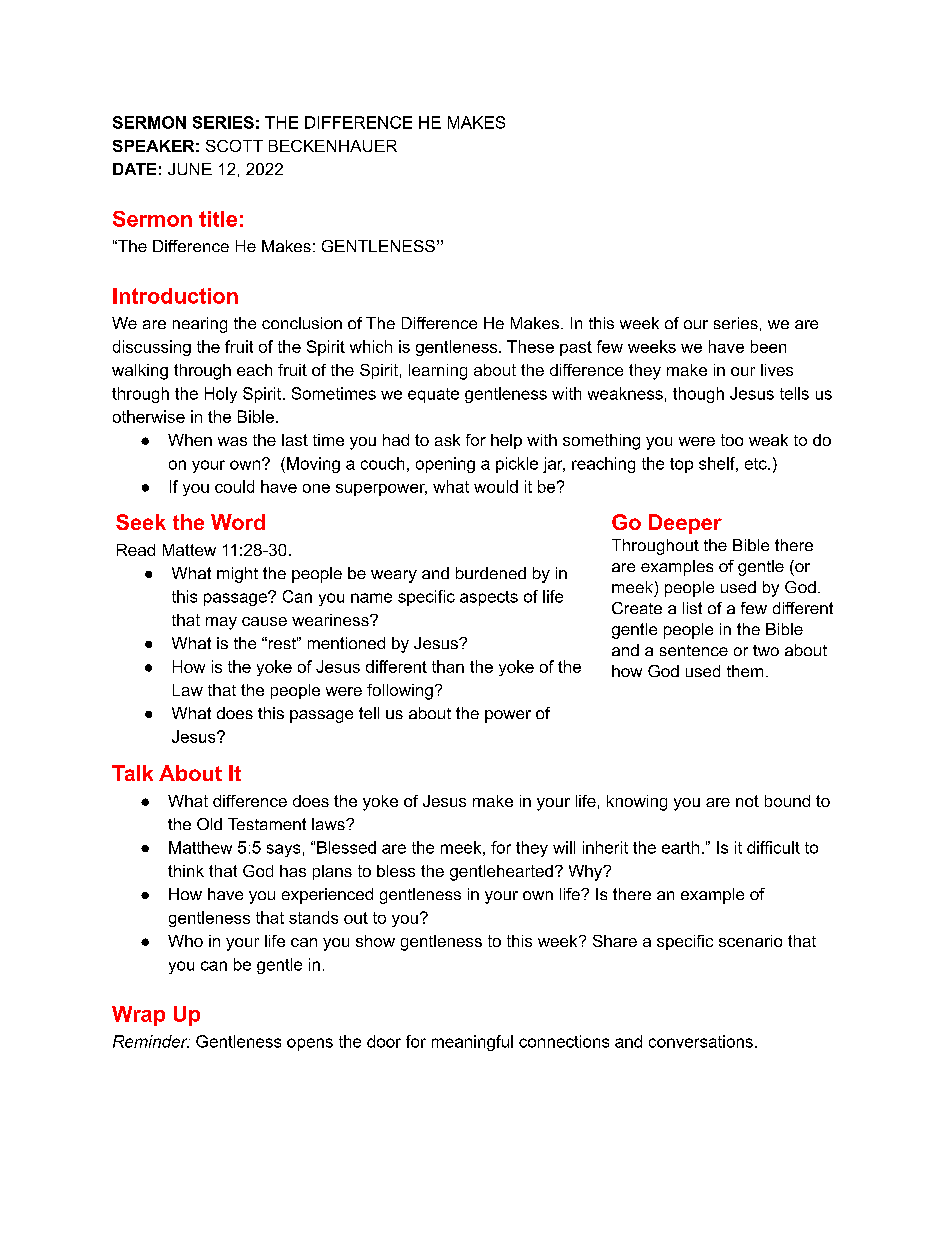 Image resolution: width=952 pixels, height=1233 pixels. What do you see at coordinates (151, 1041) in the page?
I see `Reminder` at bounding box center [151, 1041].
